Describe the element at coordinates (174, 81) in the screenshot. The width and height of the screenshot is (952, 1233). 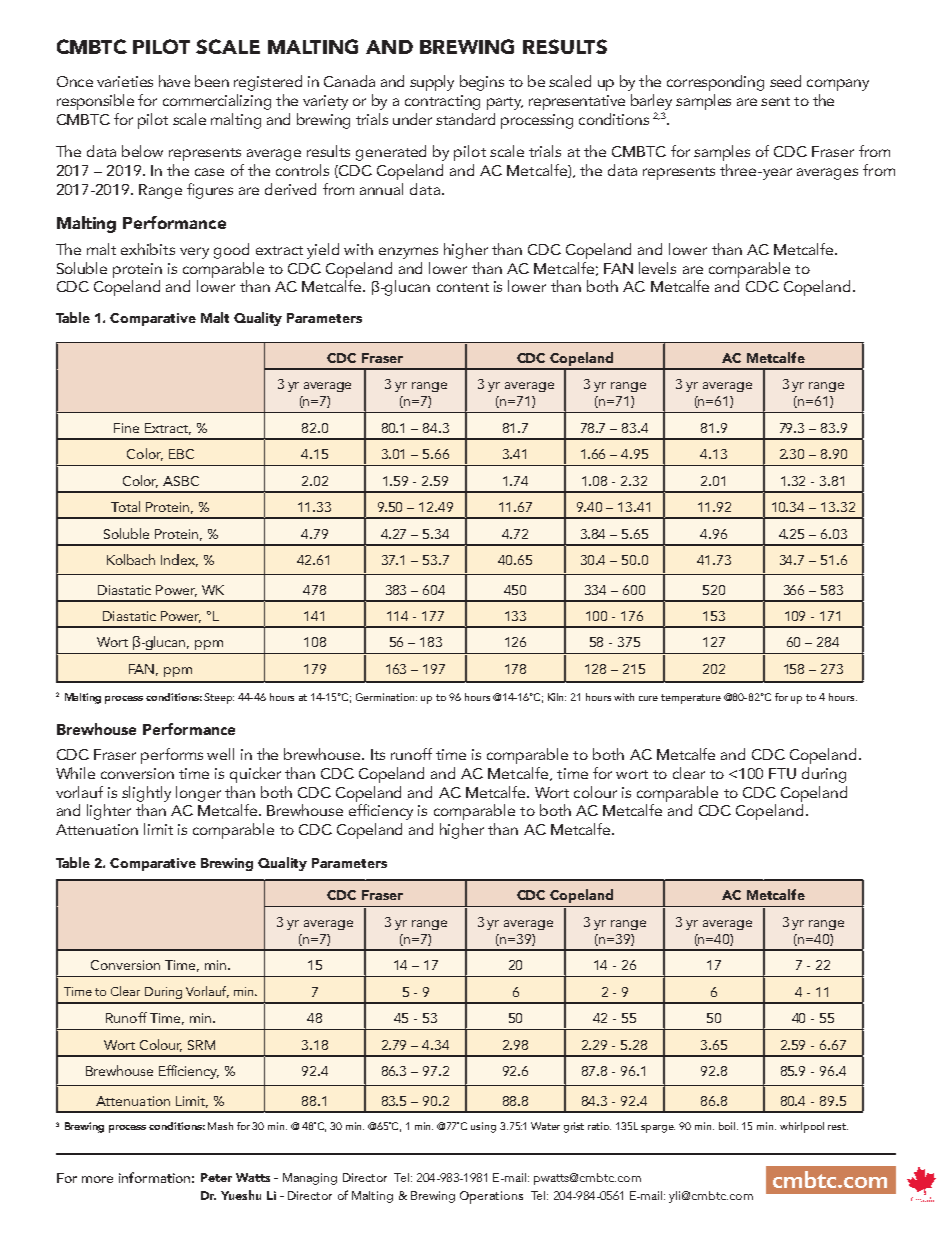
I see `have` at that location.
